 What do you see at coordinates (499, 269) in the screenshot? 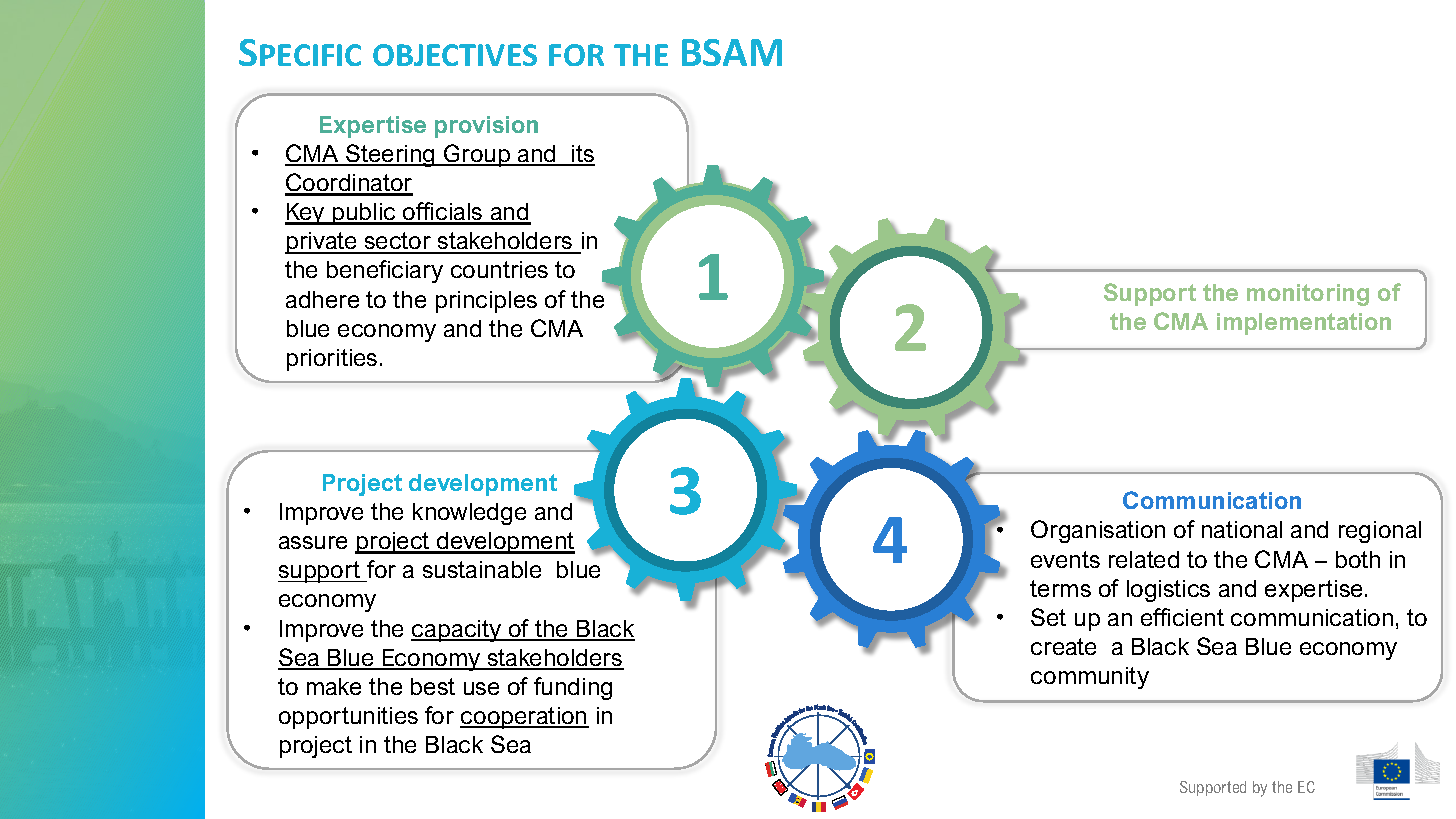
I see `countries` at bounding box center [499, 269].
